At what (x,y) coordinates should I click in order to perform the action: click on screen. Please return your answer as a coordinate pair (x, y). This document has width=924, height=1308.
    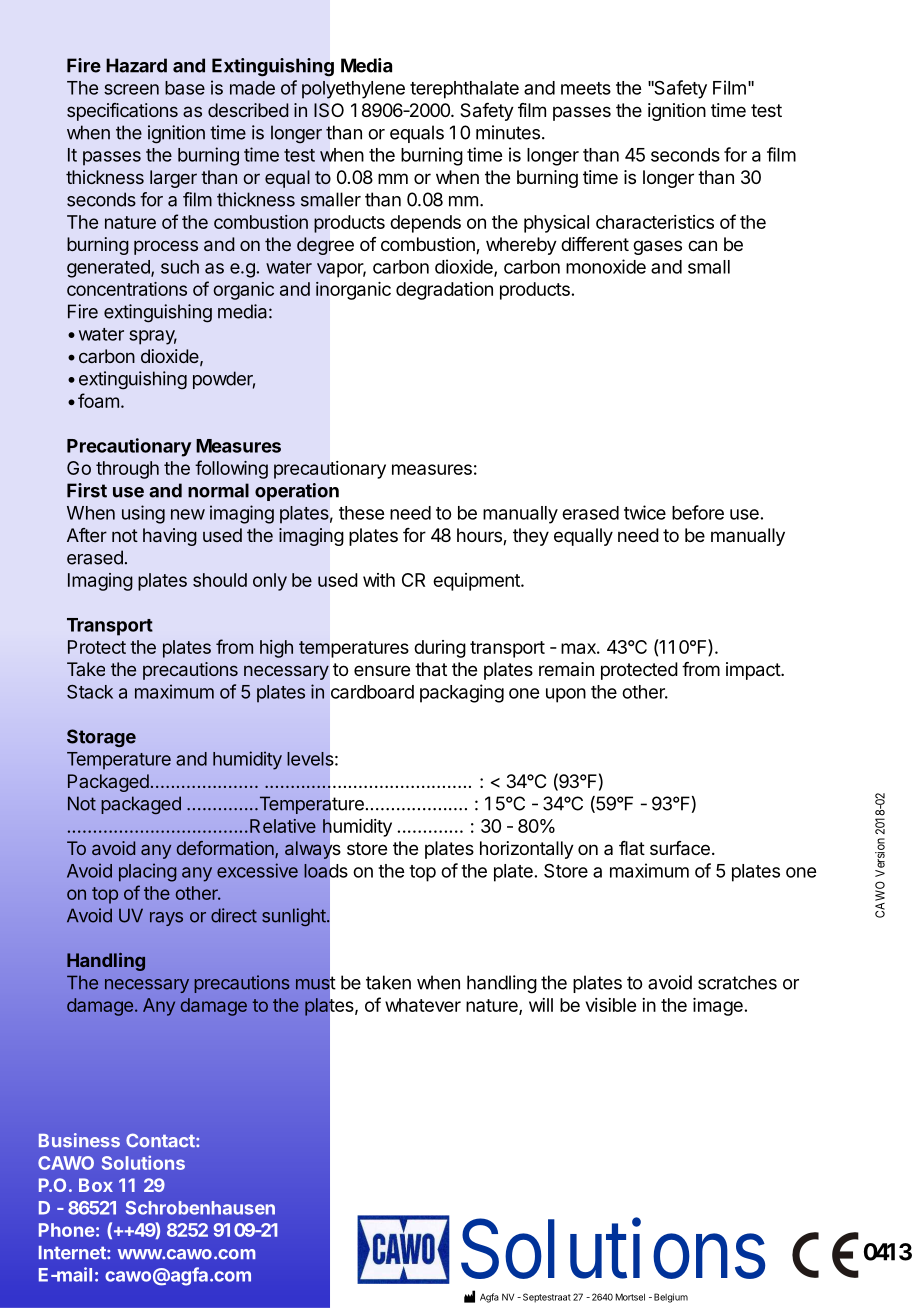
    Looking at the image, I should click on (131, 89).
